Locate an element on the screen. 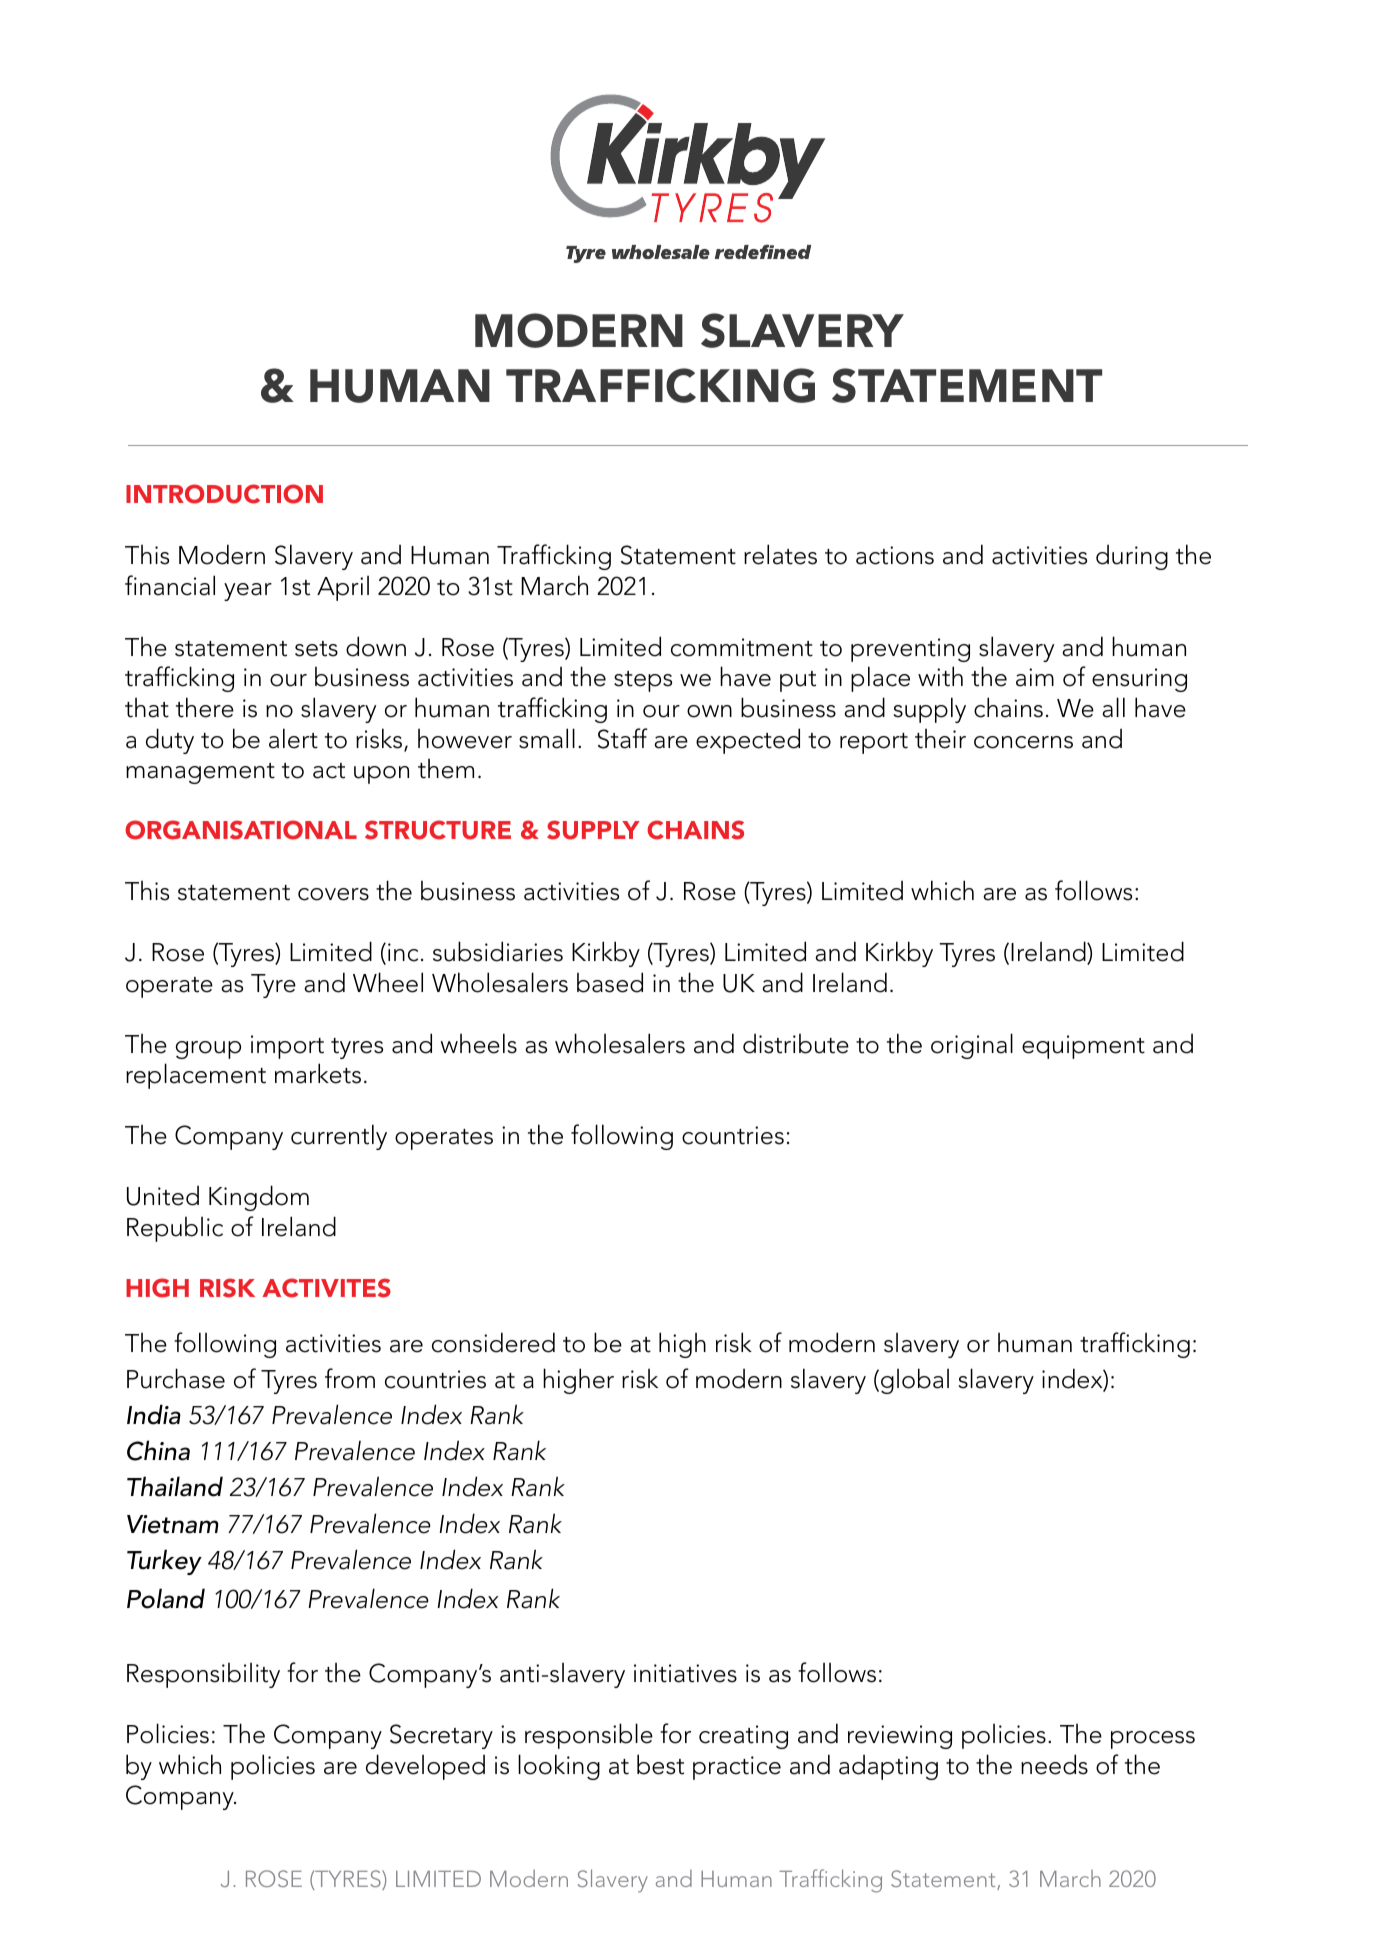  distribute is located at coordinates (796, 1043).
